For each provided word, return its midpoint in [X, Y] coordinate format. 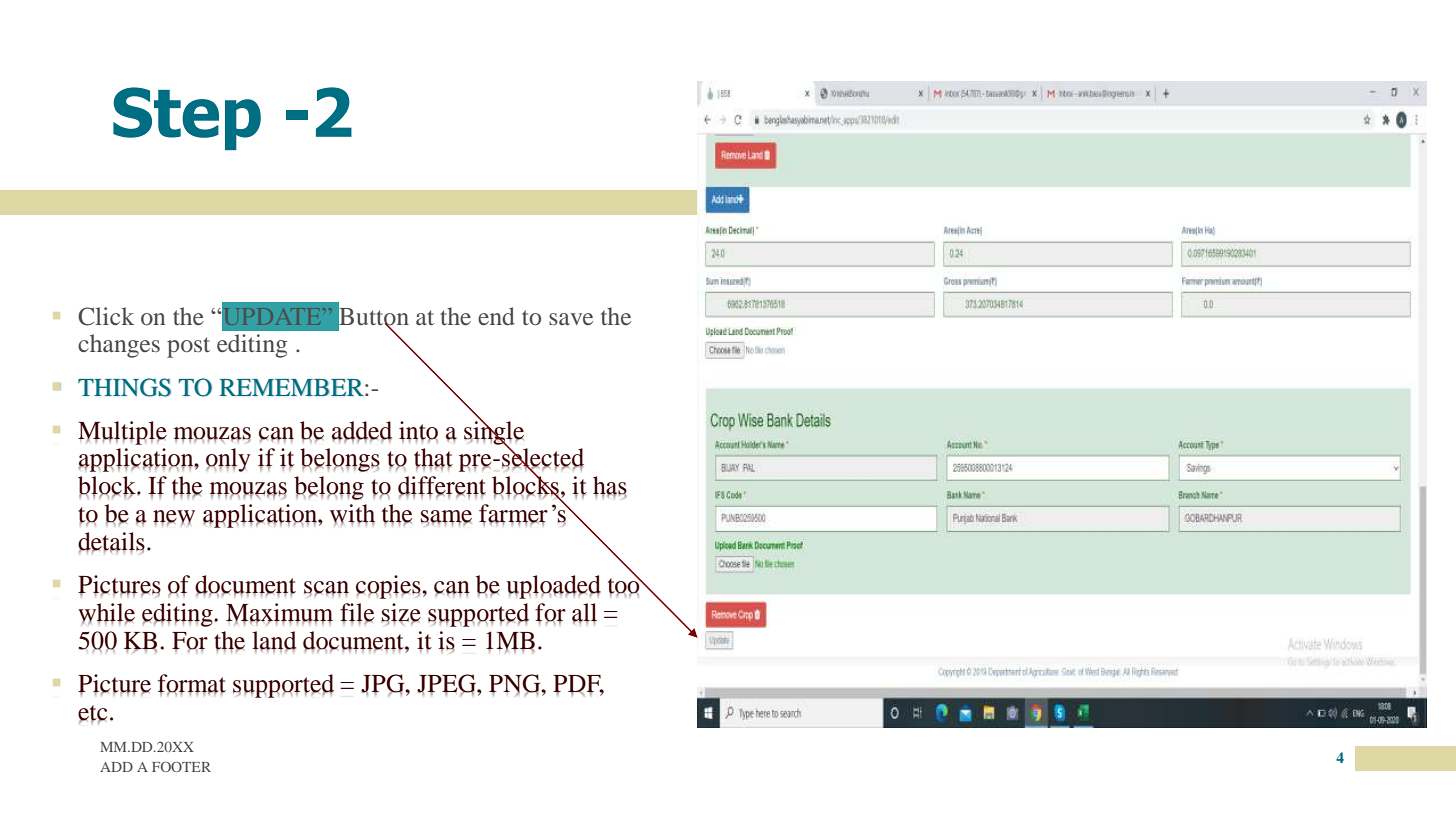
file [357, 613]
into [418, 431]
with [352, 514]
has [610, 486]
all [584, 613]
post [188, 347]
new [174, 517]
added [362, 431]
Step [187, 118]
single [494, 432]
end [496, 316]
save [571, 319]
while [106, 613]
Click [106, 316]
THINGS [124, 387]
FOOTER [181, 766]
